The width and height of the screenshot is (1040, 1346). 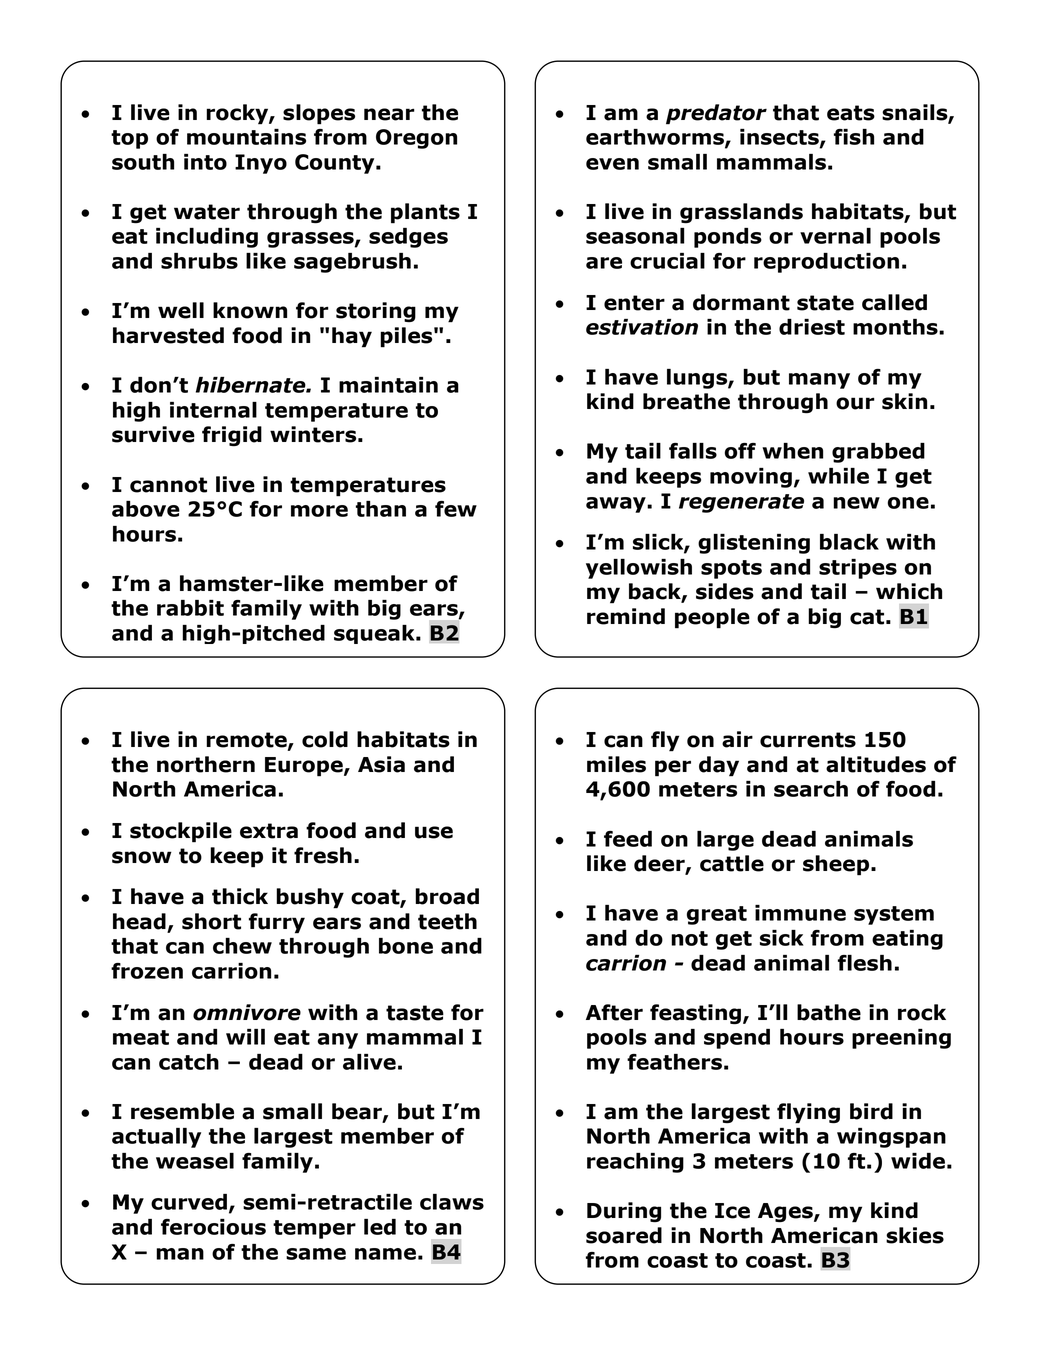 What do you see at coordinates (819, 381) in the screenshot?
I see `many` at bounding box center [819, 381].
